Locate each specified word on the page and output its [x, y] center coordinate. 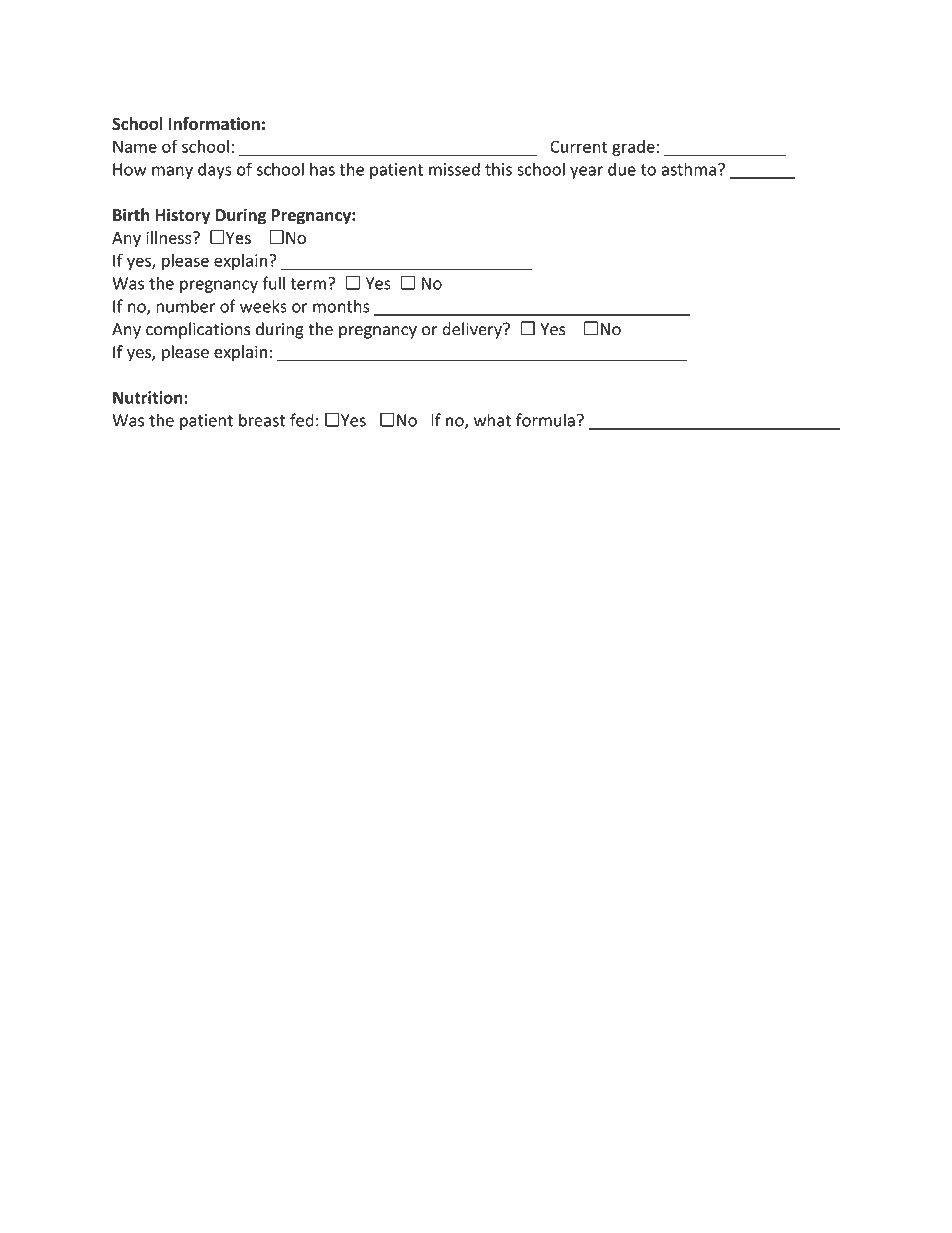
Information [214, 123]
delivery [473, 330]
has [322, 169]
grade [633, 148]
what [492, 420]
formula [545, 420]
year [586, 172]
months [341, 306]
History [182, 216]
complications [198, 330]
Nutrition [149, 397]
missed [454, 169]
